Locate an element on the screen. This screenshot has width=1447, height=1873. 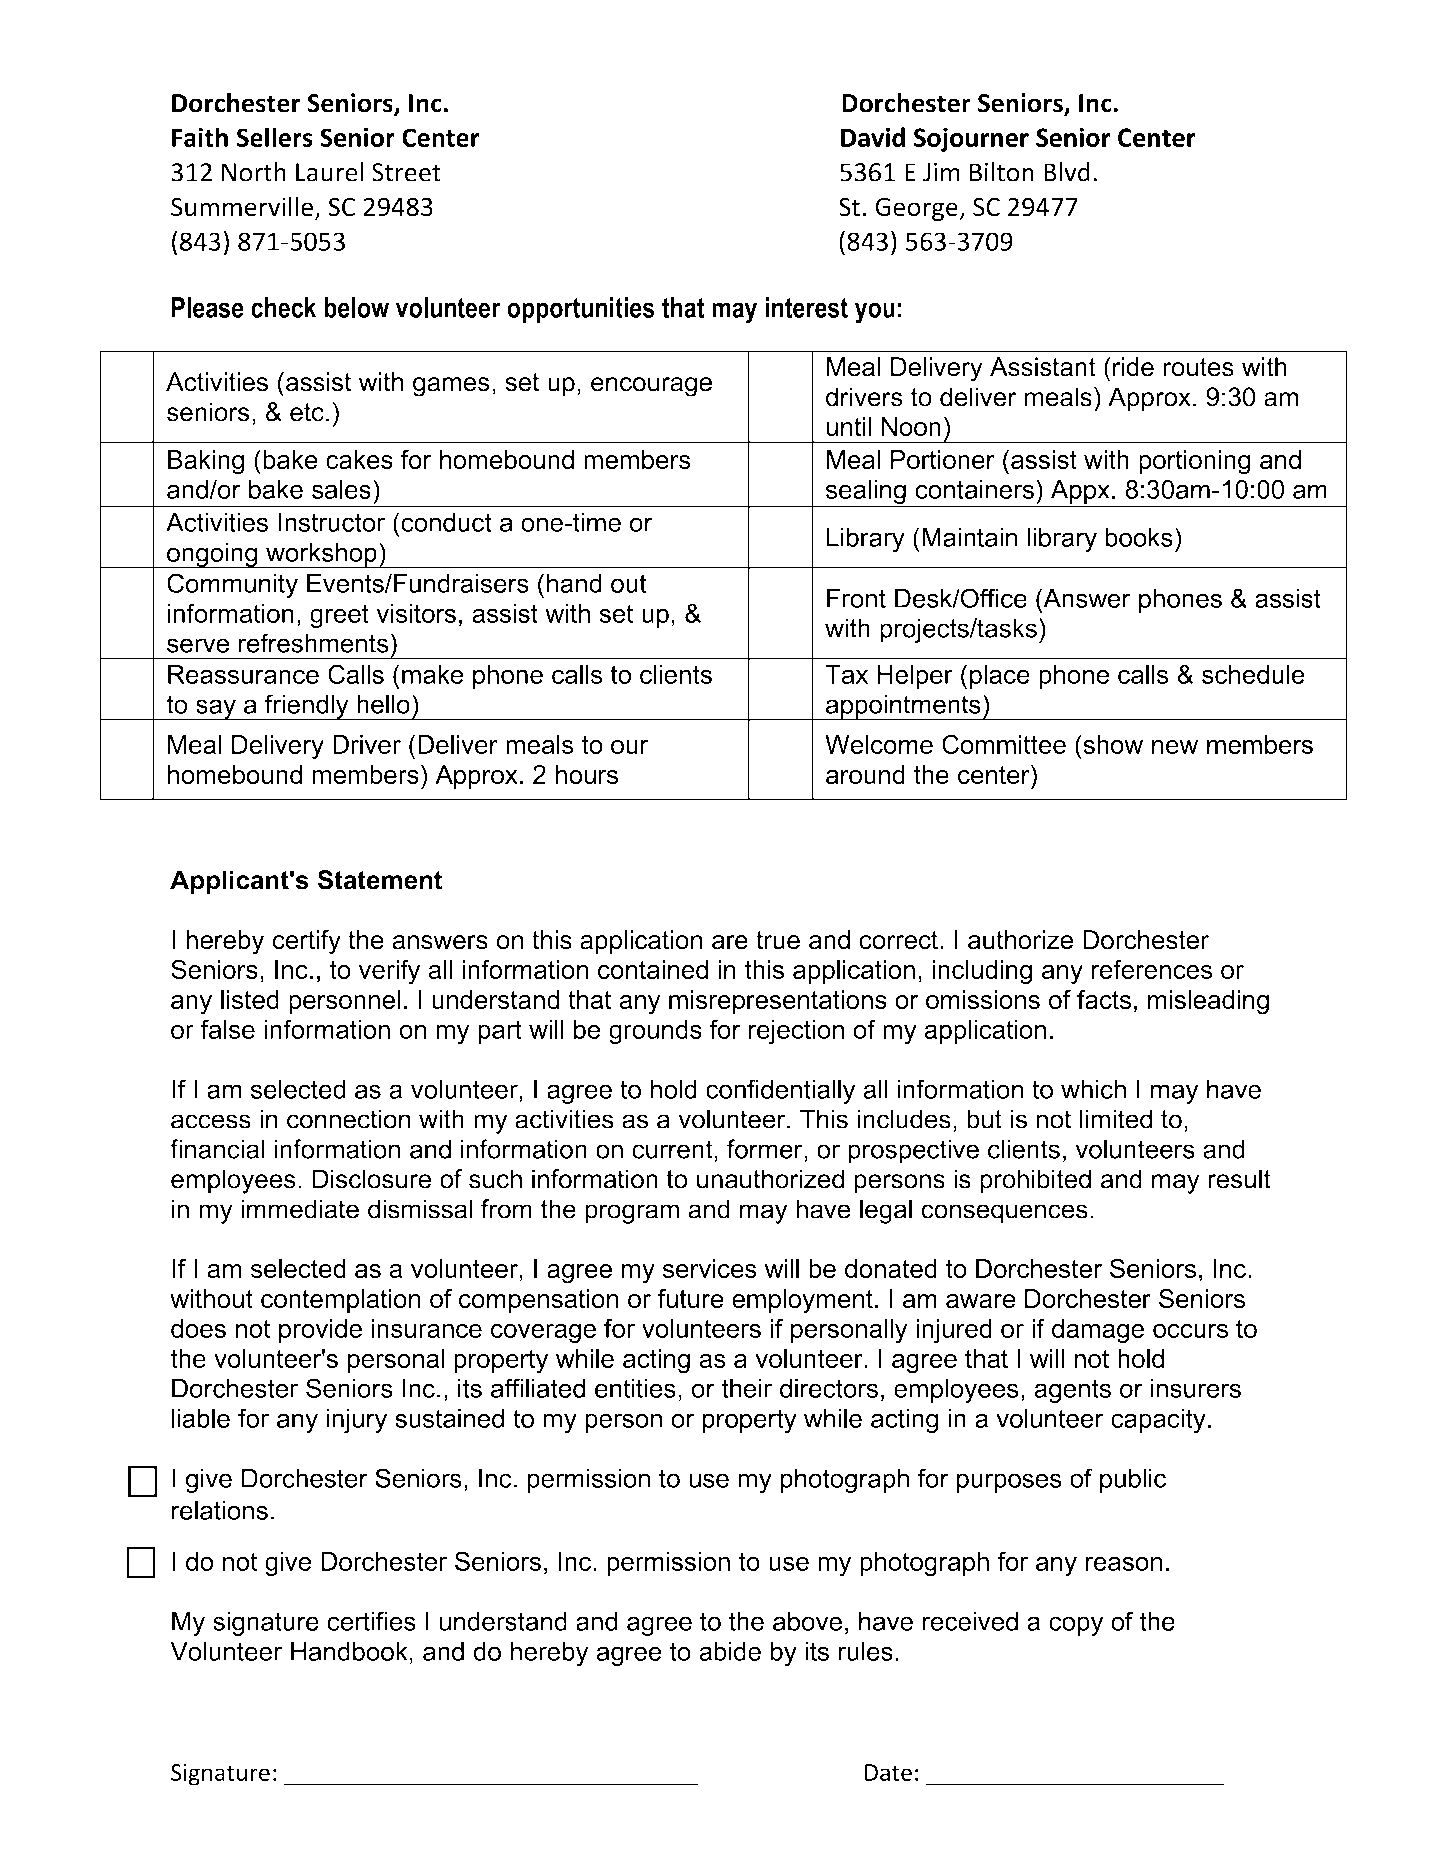
hours is located at coordinates (586, 774).
